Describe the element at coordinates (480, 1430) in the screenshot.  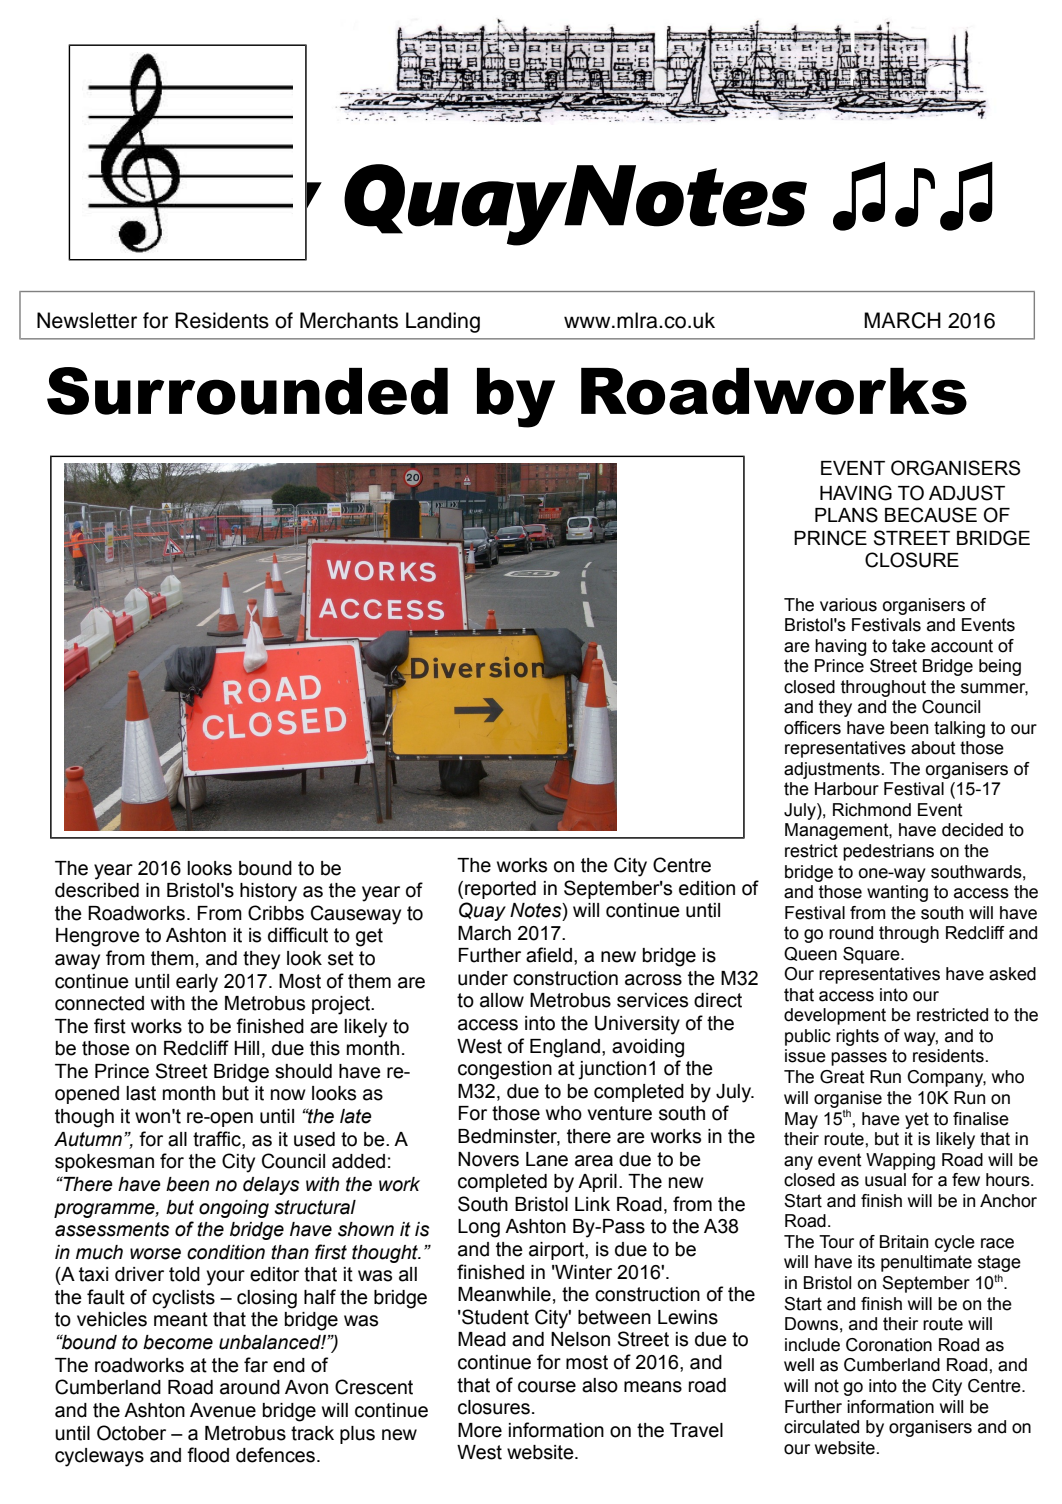
I see `More` at that location.
